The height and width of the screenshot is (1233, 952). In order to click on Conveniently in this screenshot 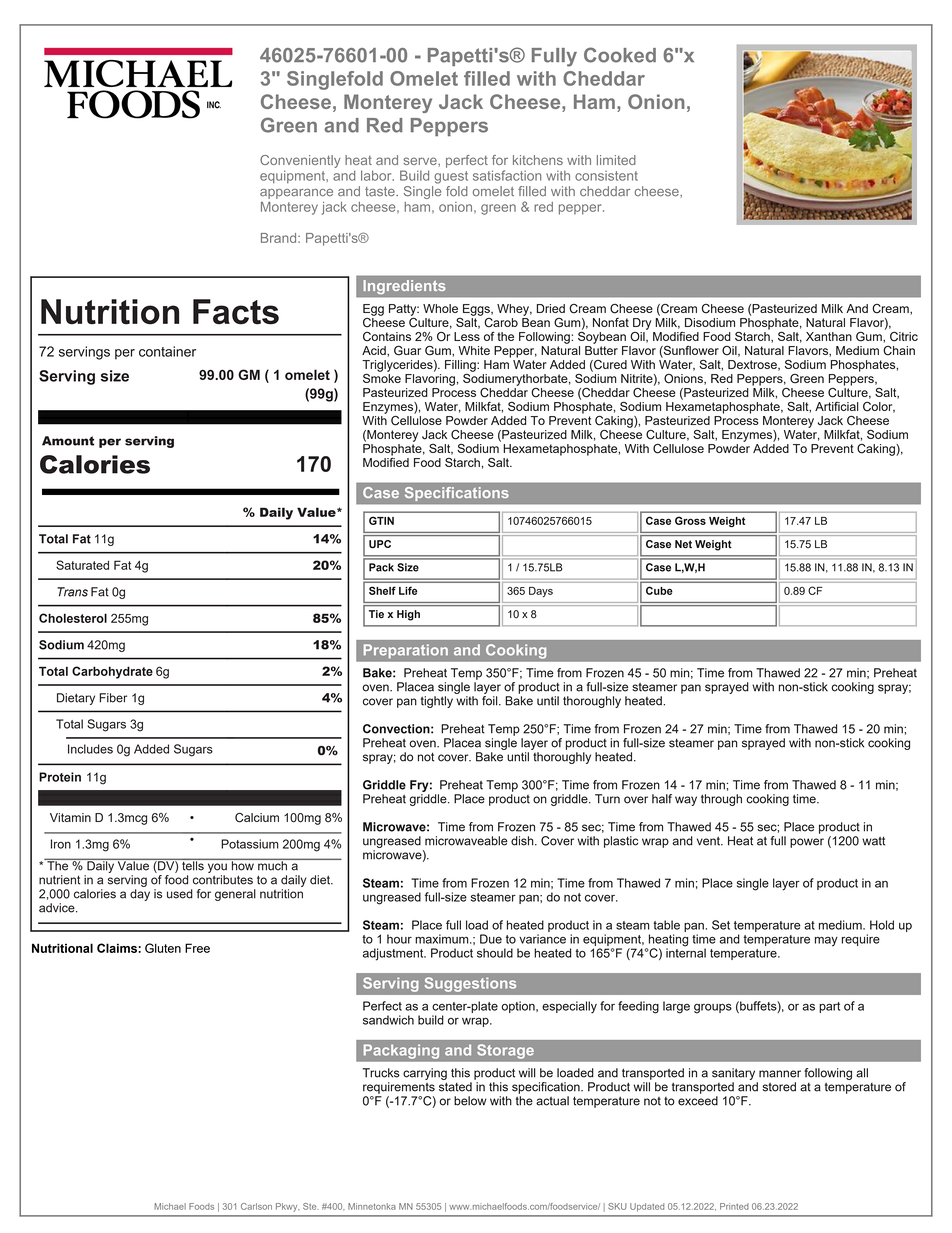, I will do `click(300, 161)`.
